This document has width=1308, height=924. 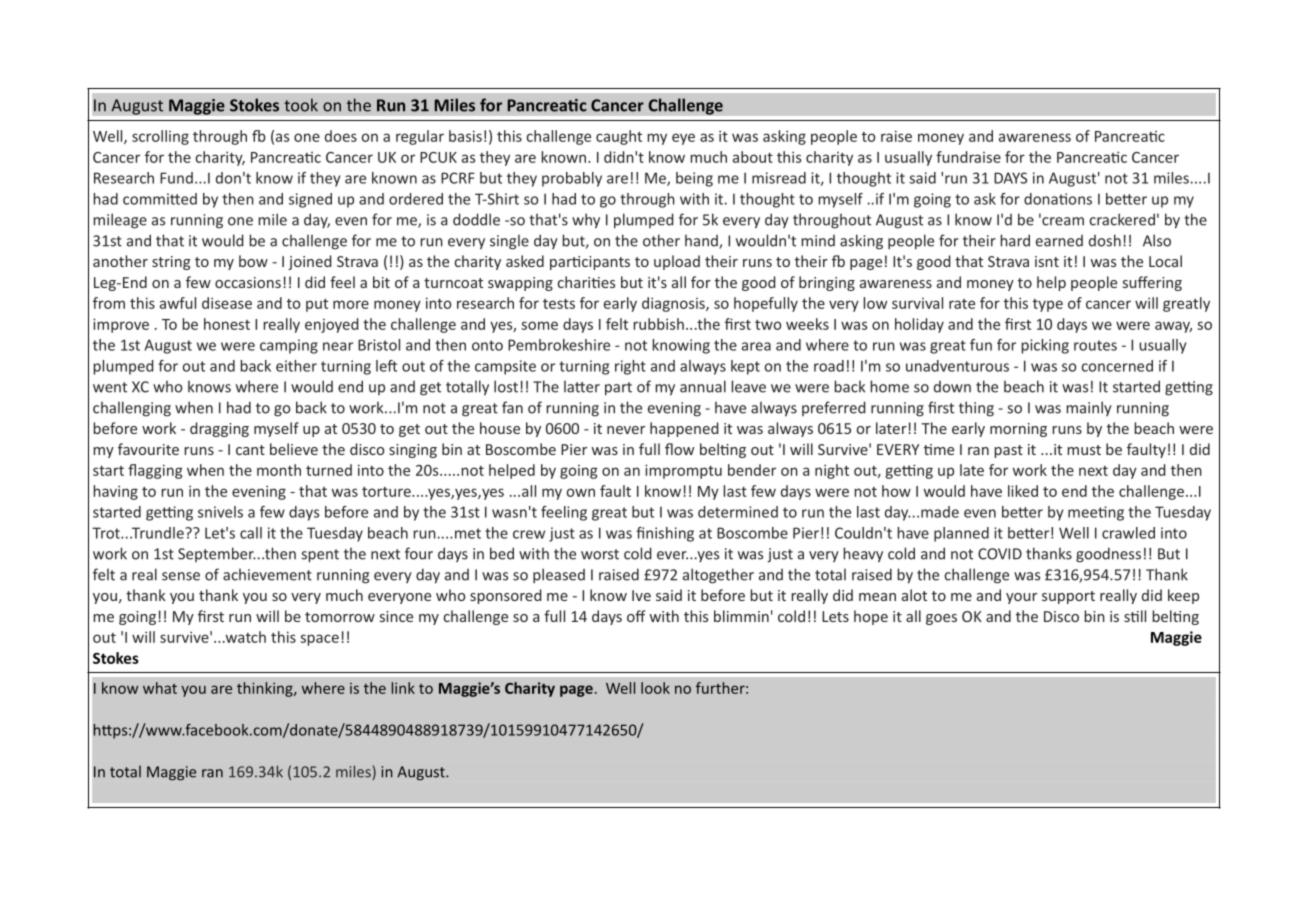 What do you see at coordinates (703, 386) in the document?
I see `annual` at bounding box center [703, 386].
